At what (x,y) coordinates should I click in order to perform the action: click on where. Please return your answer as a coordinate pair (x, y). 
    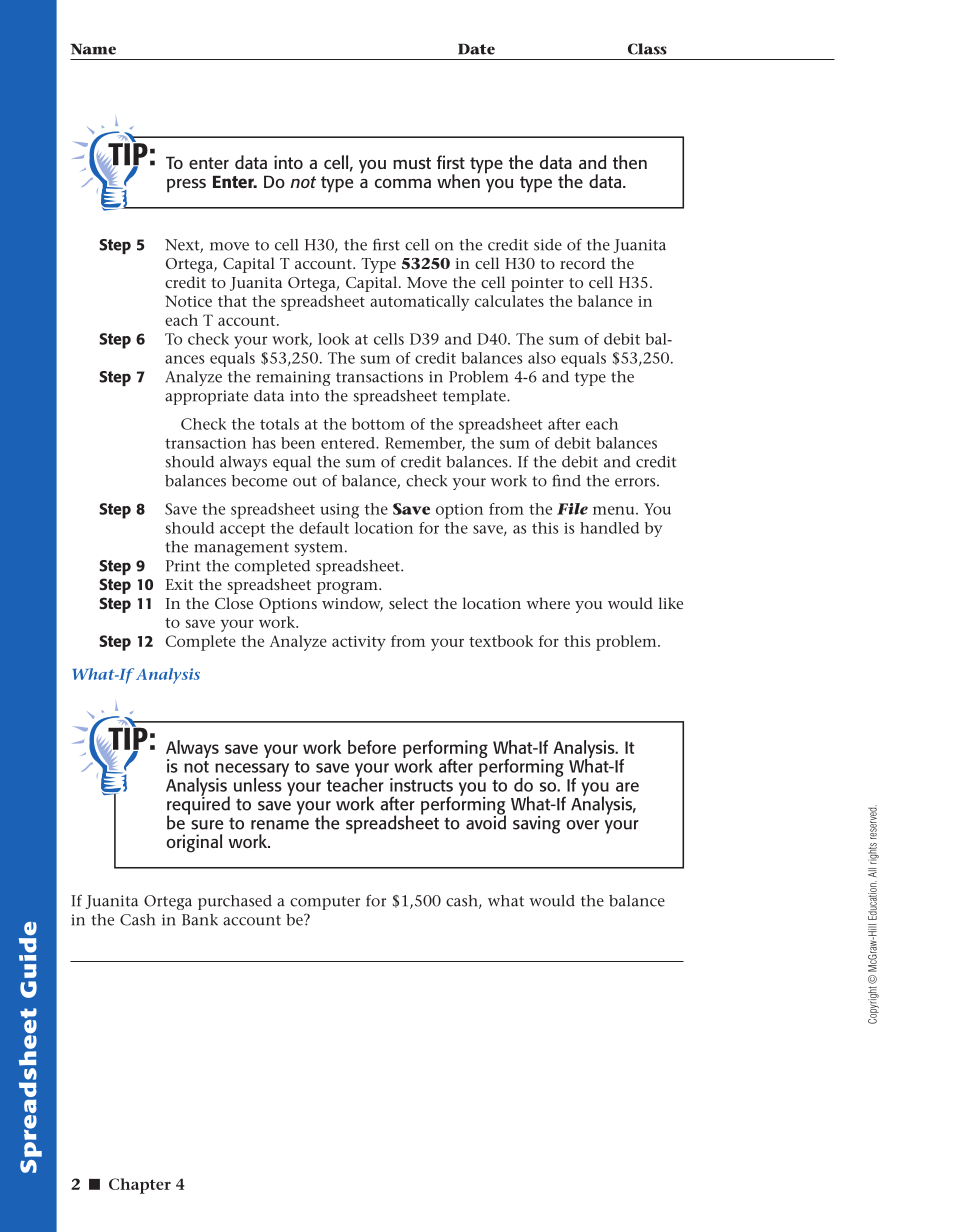
    Looking at the image, I should click on (548, 603).
